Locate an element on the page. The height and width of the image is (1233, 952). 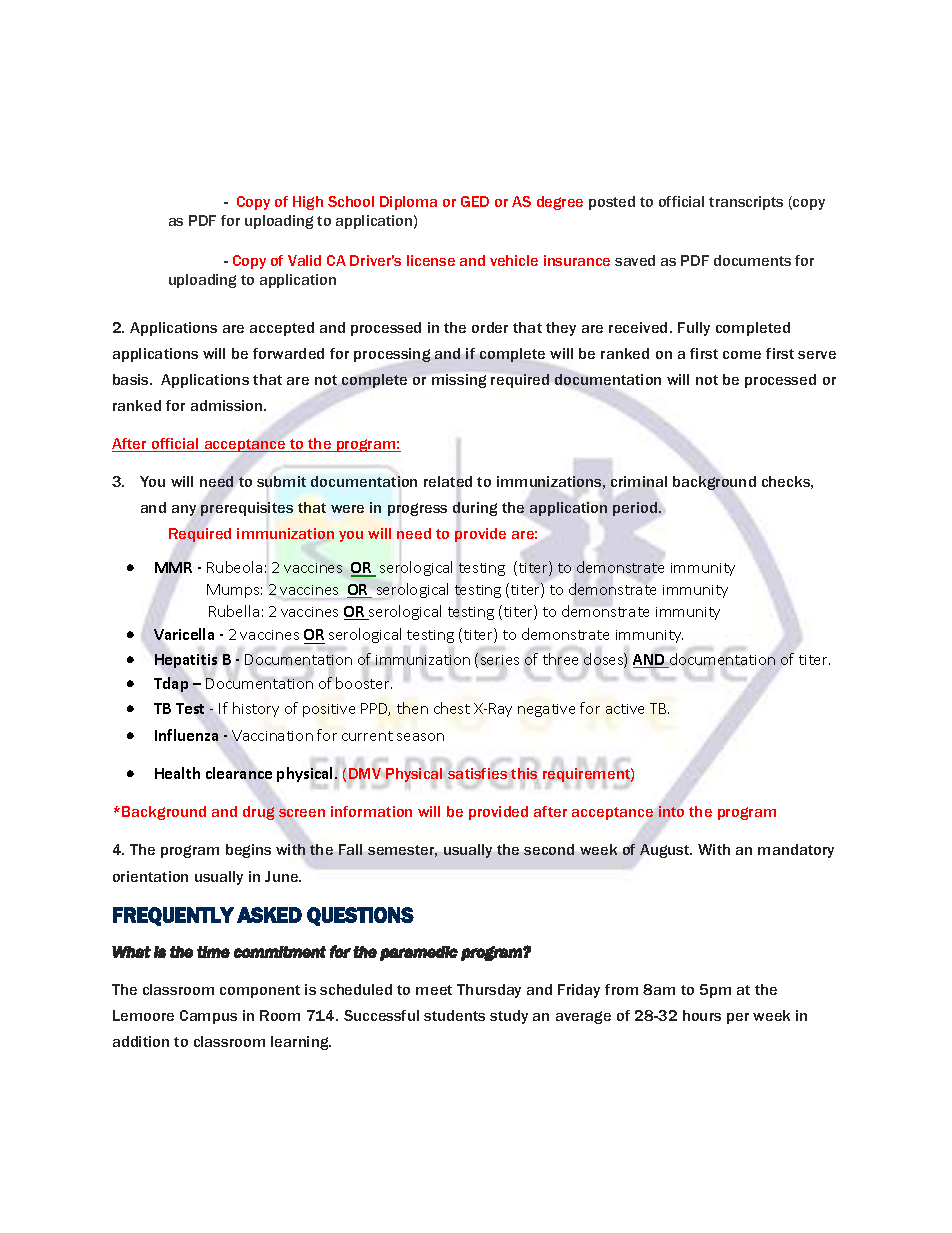
Campus is located at coordinates (208, 1017).
